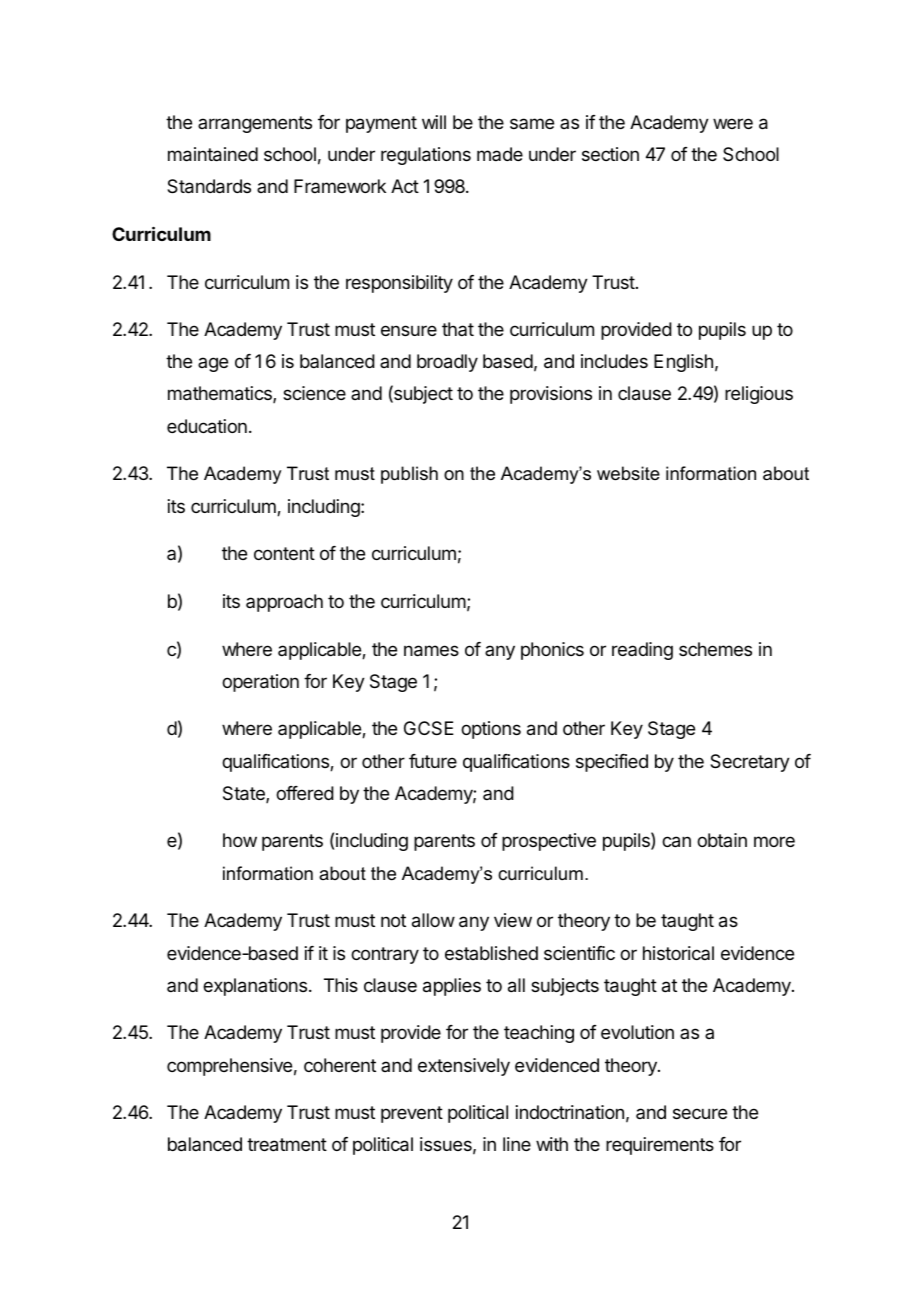 The height and width of the screenshot is (1308, 924). I want to click on offered, so click(305, 793).
